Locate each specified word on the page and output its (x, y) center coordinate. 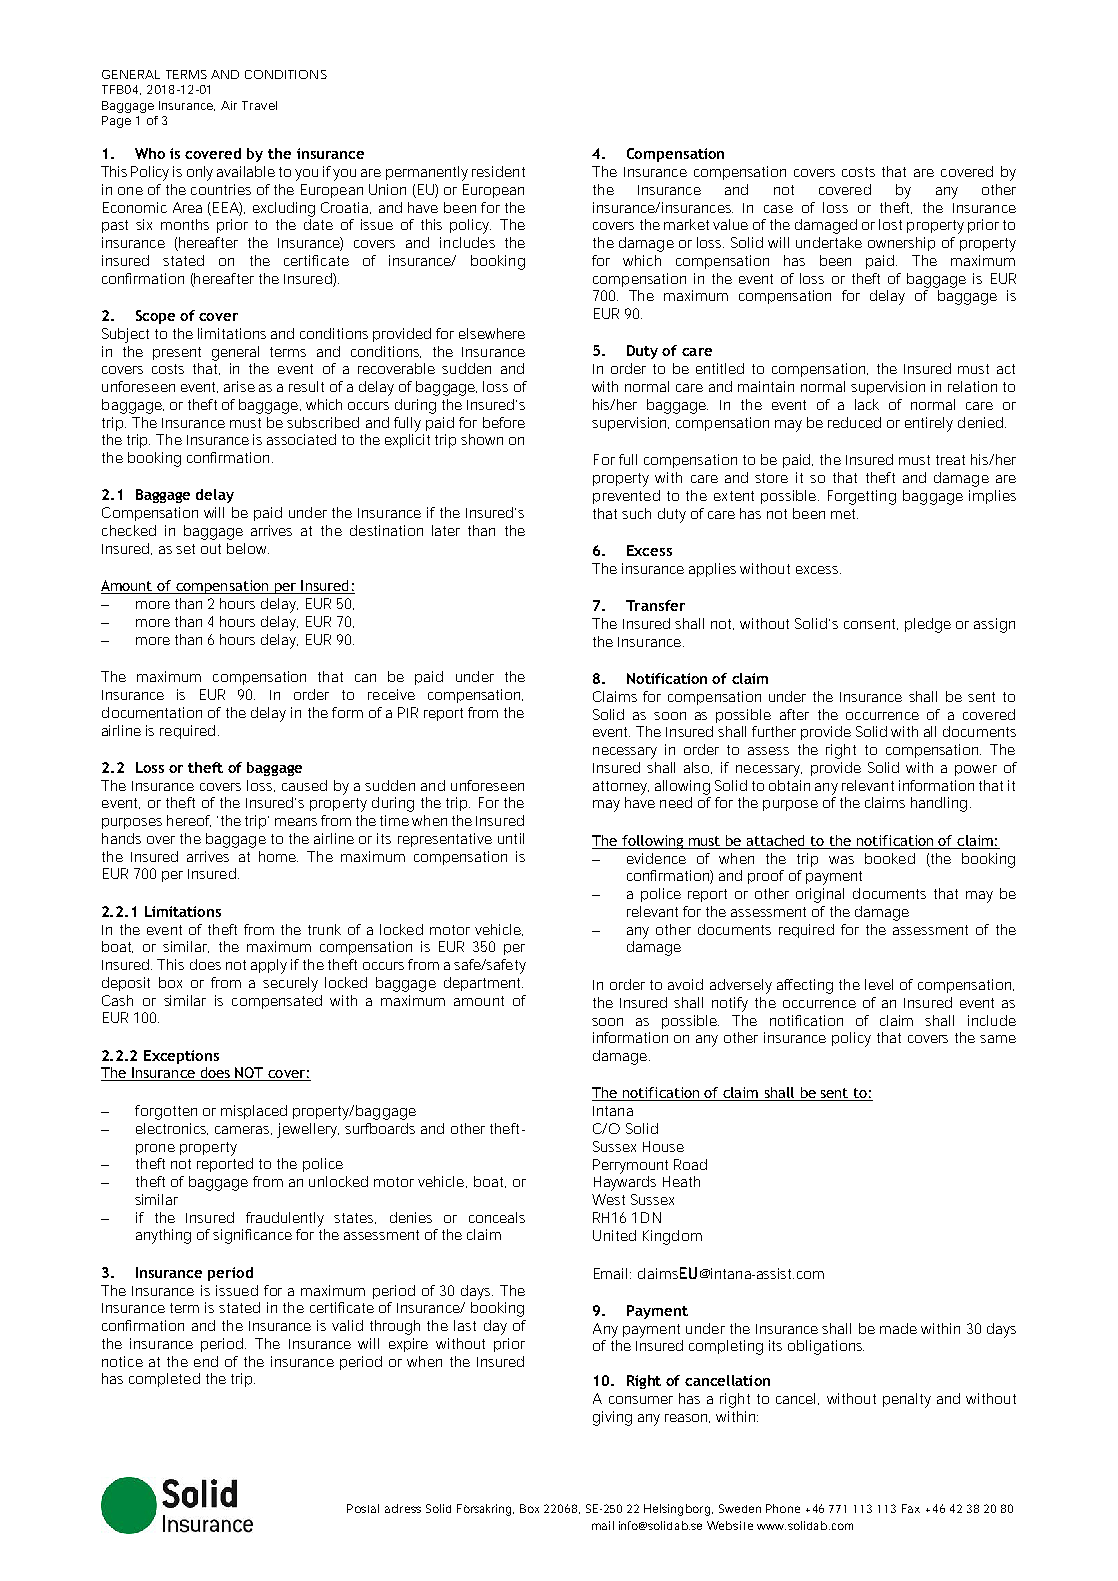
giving (612, 1418)
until (511, 838)
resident (498, 171)
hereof (189, 821)
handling (939, 804)
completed (164, 1380)
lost (890, 224)
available (246, 171)
